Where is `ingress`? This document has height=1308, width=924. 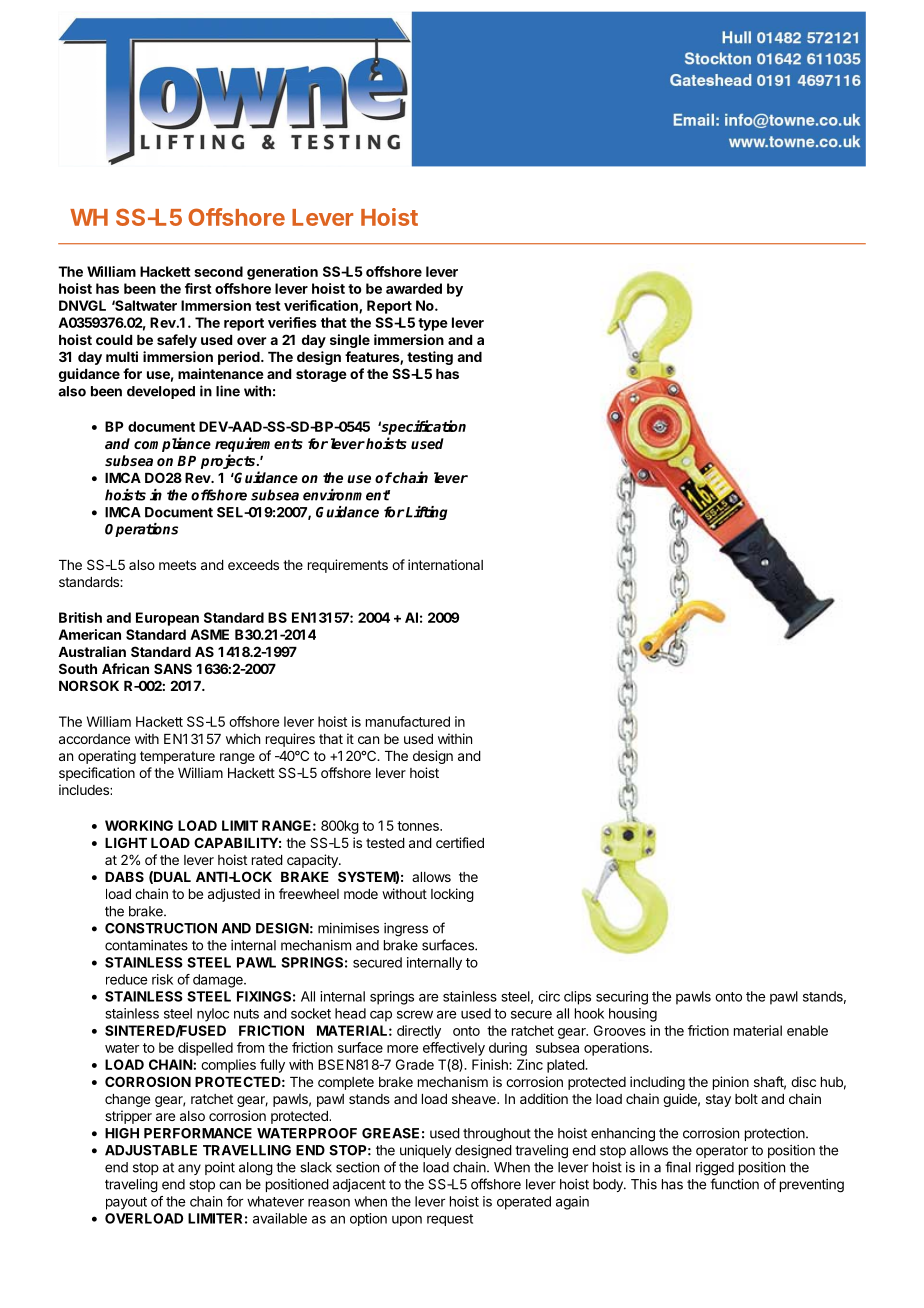 ingress is located at coordinates (406, 930).
